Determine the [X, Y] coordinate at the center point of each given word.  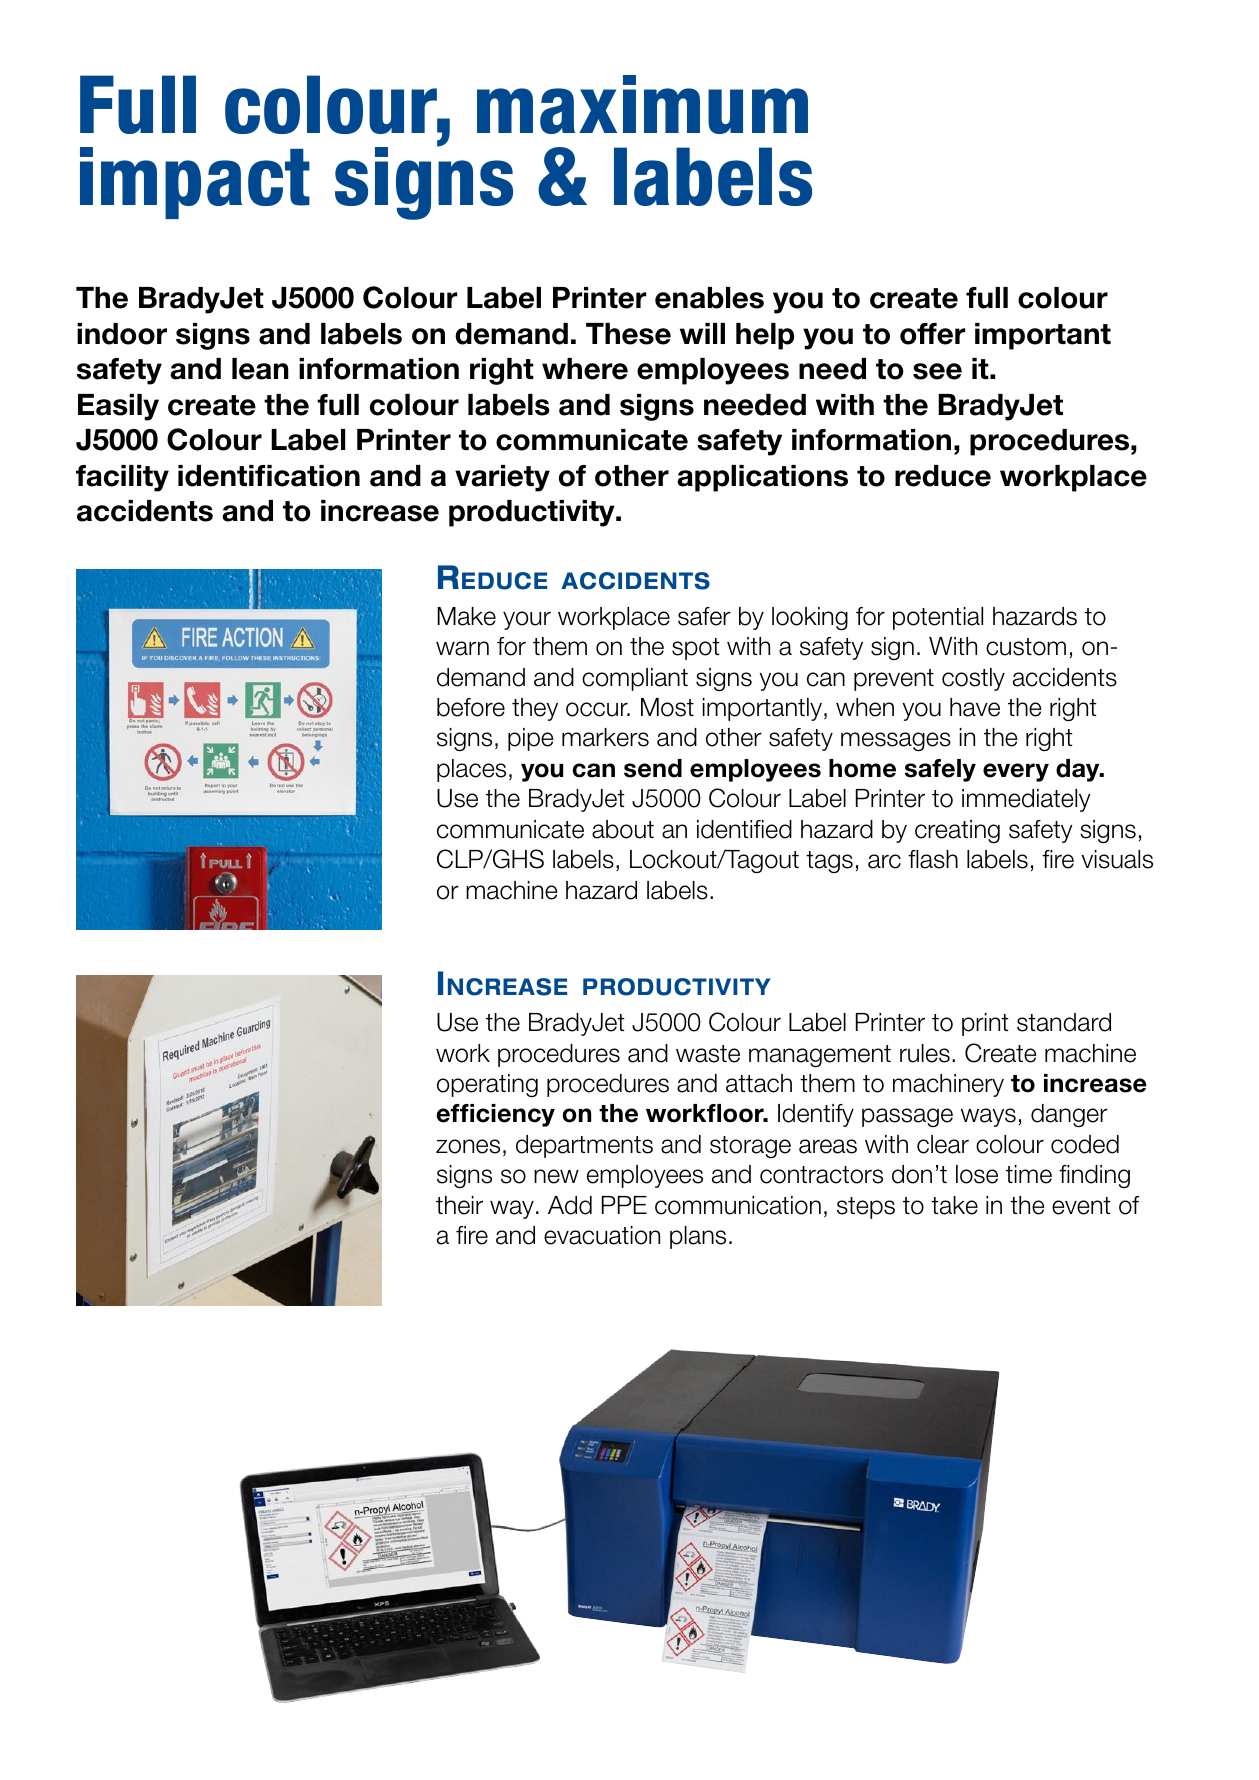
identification [269, 476]
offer [933, 334]
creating [957, 832]
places [471, 770]
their [459, 1205]
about [623, 829]
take [954, 1205]
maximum [642, 104]
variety [502, 478]
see [937, 371]
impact [195, 183]
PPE [624, 1205]
